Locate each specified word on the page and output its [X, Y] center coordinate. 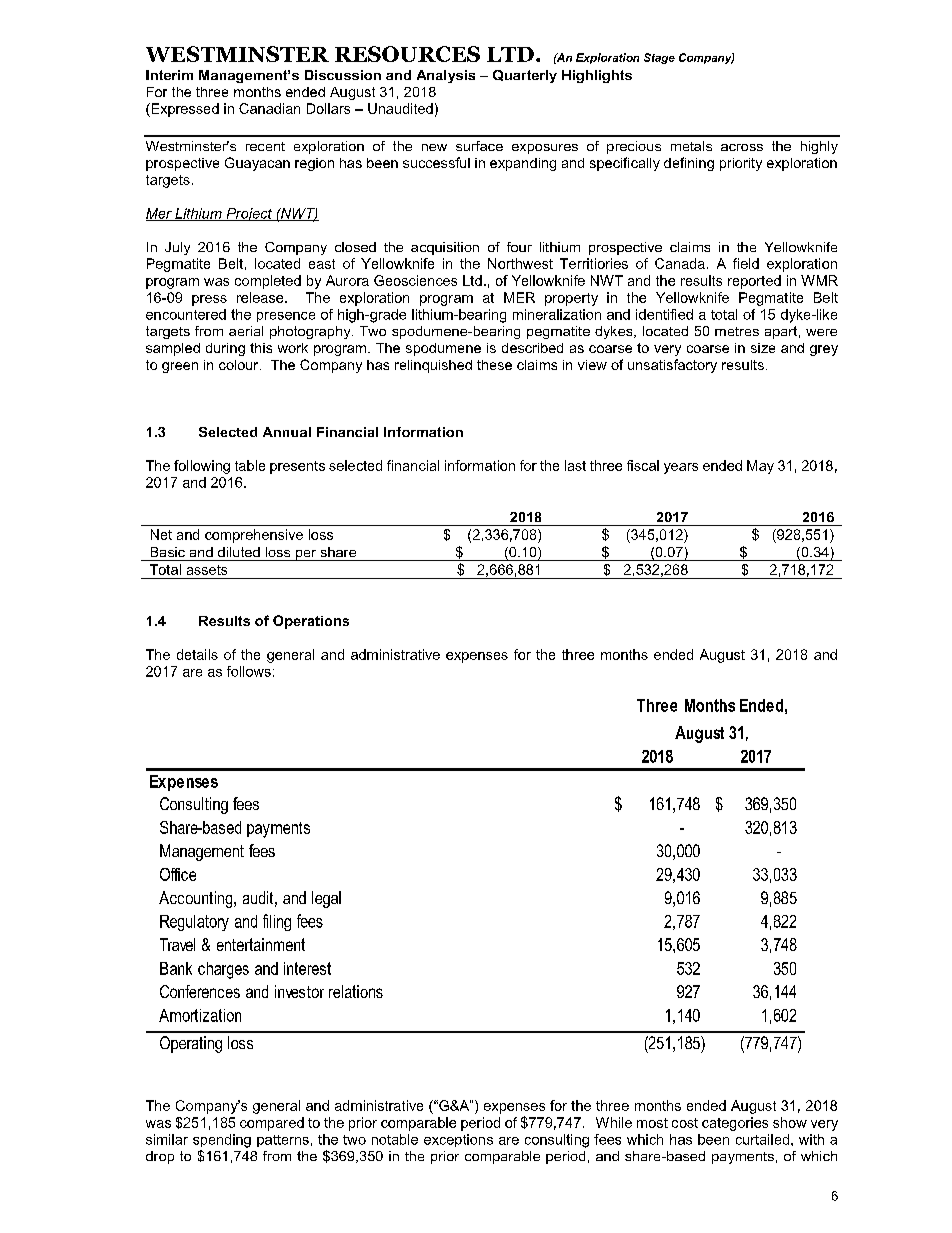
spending [222, 1141]
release [261, 297]
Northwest [520, 263]
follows [249, 671]
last [575, 465]
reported [754, 282]
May [760, 467]
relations [356, 991]
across [742, 147]
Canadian [269, 108]
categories [735, 1124]
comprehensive [254, 536]
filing [277, 922]
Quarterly [525, 76]
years [681, 468]
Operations [311, 622]
